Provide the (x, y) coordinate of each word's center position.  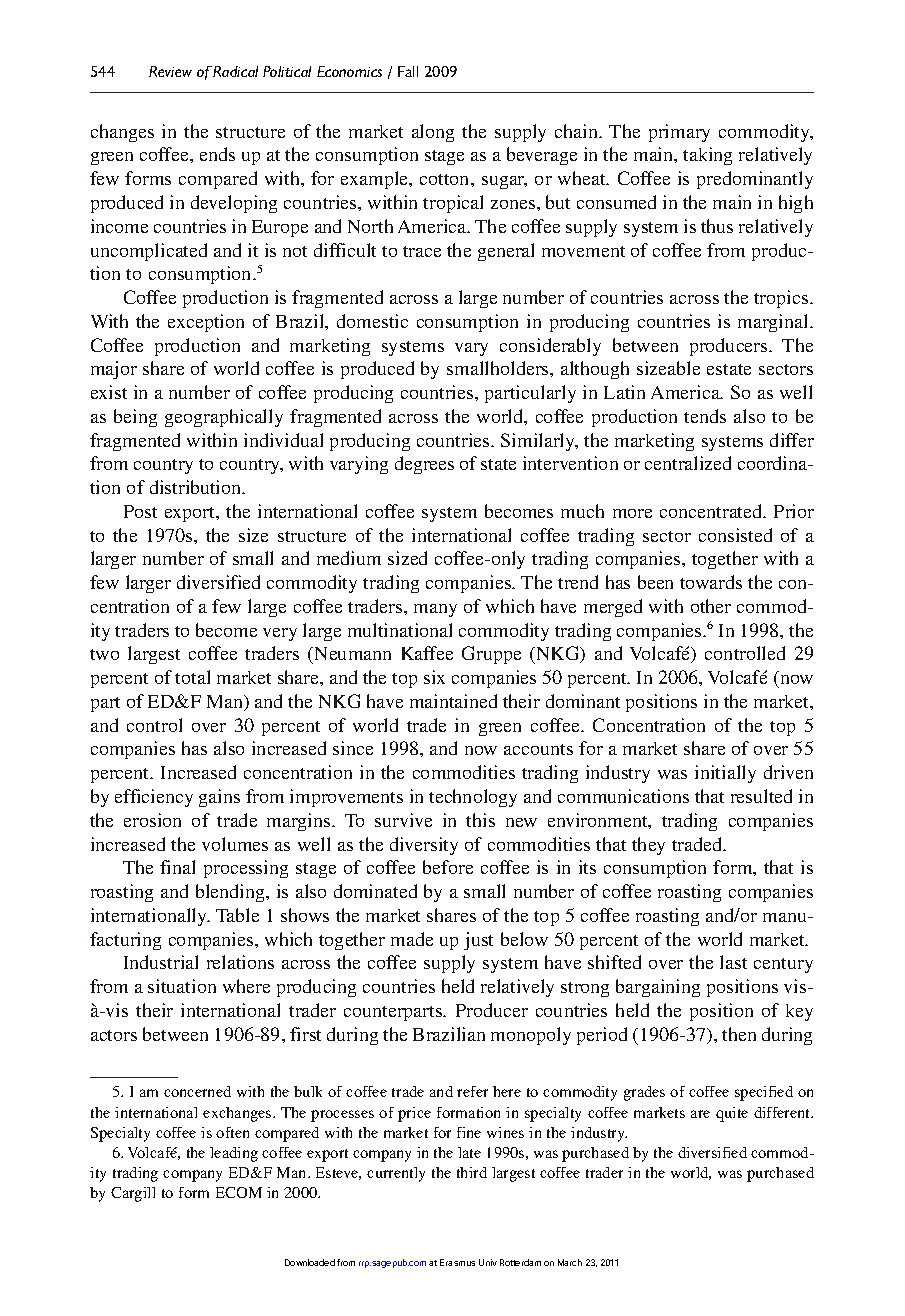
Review (170, 71)
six (434, 677)
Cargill (133, 1194)
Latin (624, 392)
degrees (424, 465)
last (733, 962)
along (433, 133)
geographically (224, 418)
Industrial (161, 962)
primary (679, 133)
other (711, 606)
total (192, 677)
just (478, 941)
